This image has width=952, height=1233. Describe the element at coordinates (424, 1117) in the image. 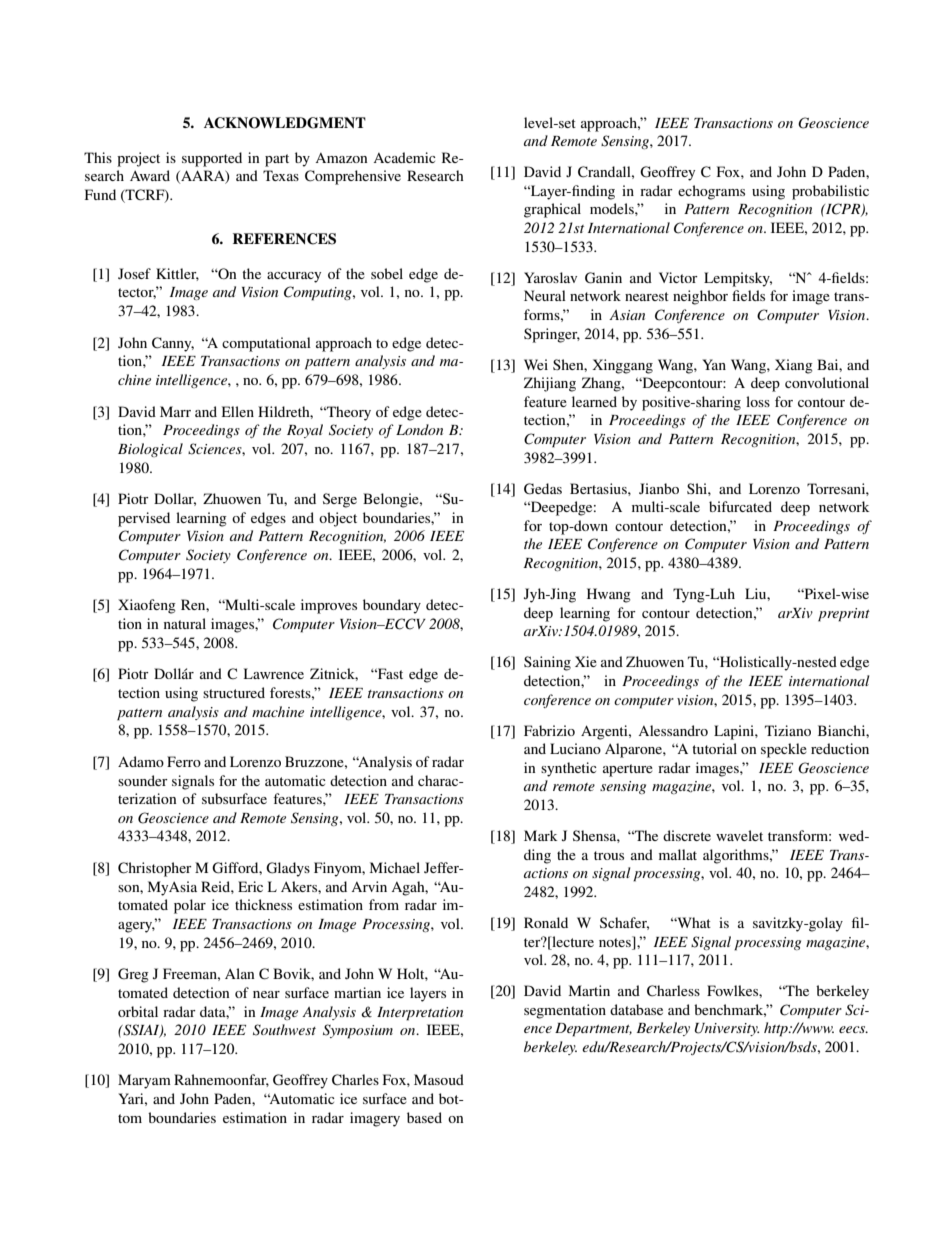

I see `based` at that location.
